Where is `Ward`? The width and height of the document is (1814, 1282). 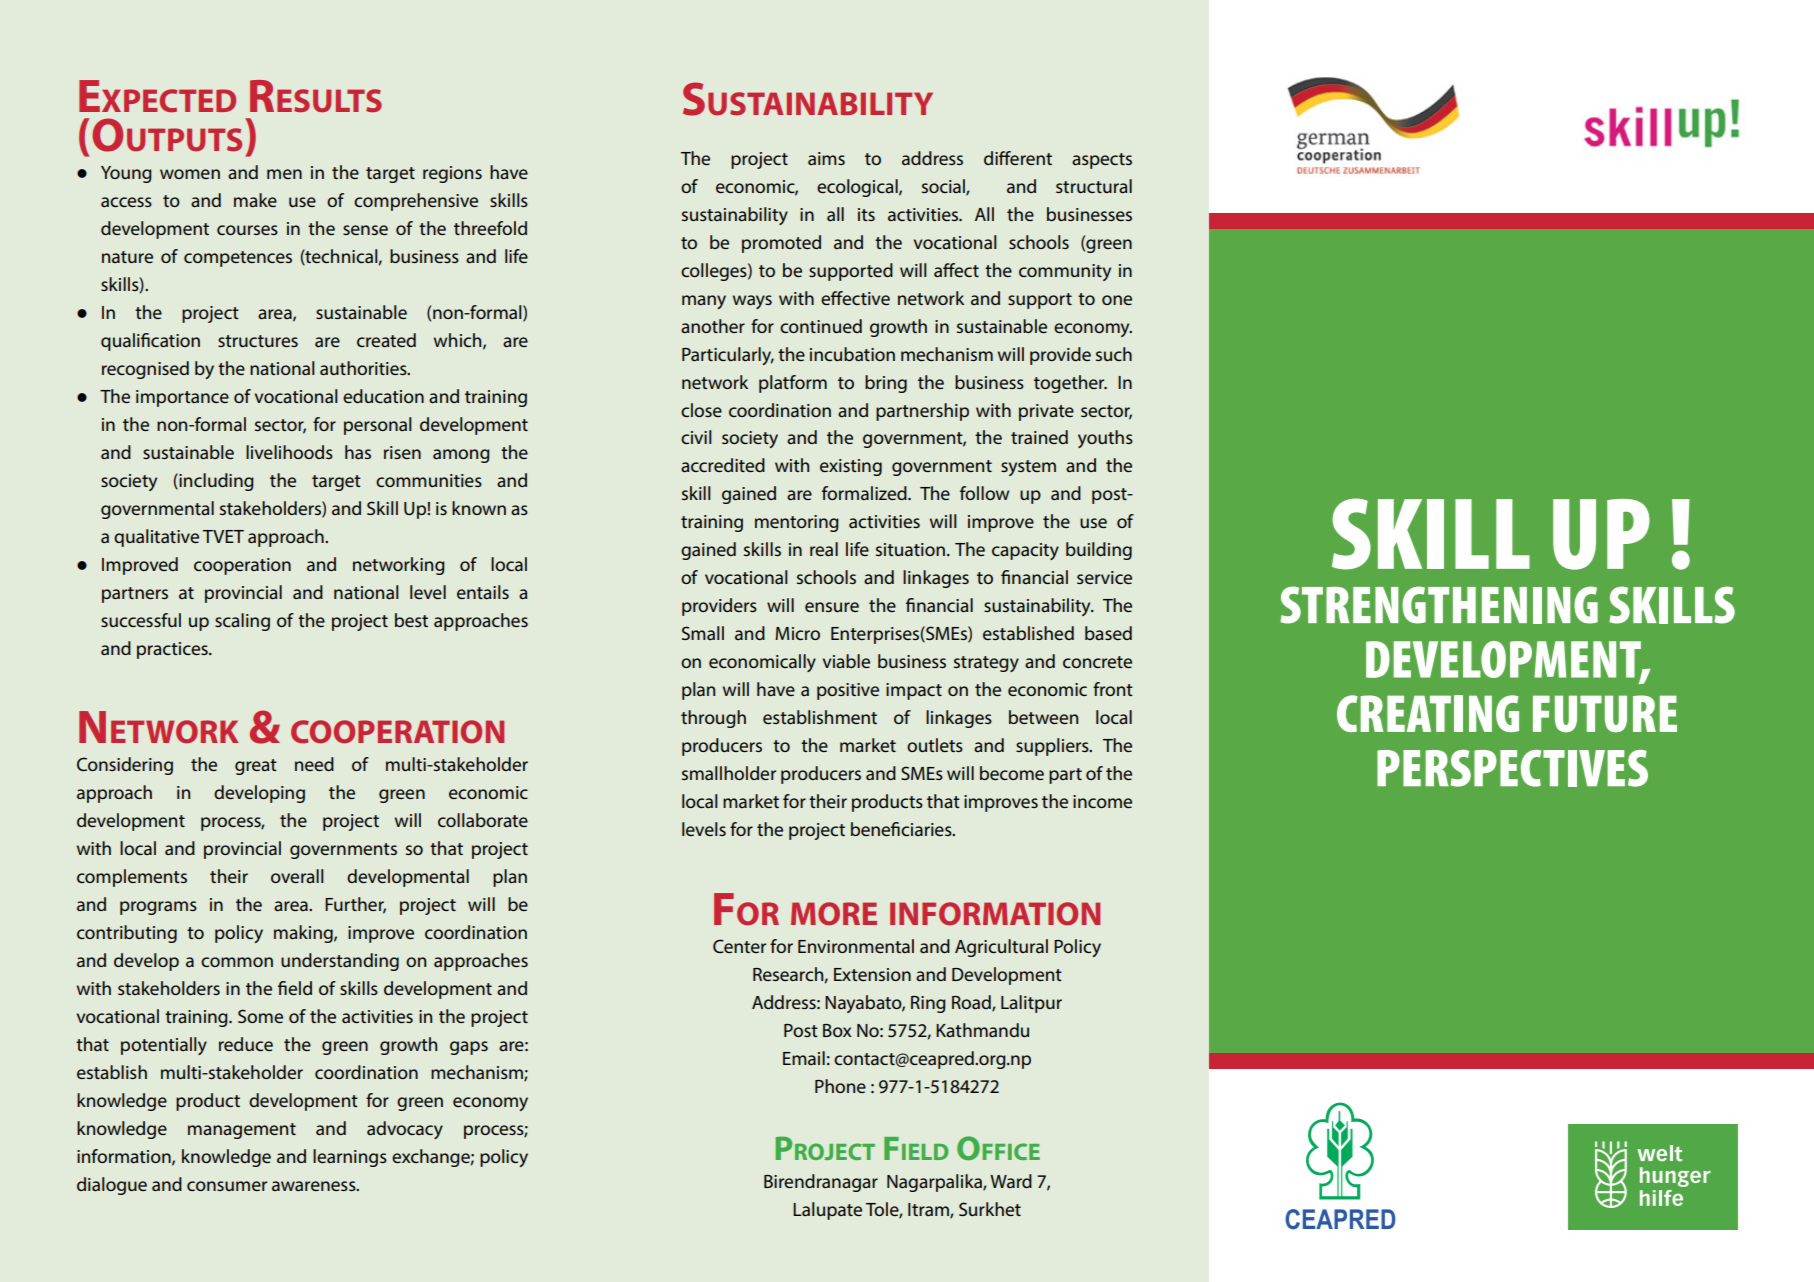 Ward is located at coordinates (1011, 1181).
